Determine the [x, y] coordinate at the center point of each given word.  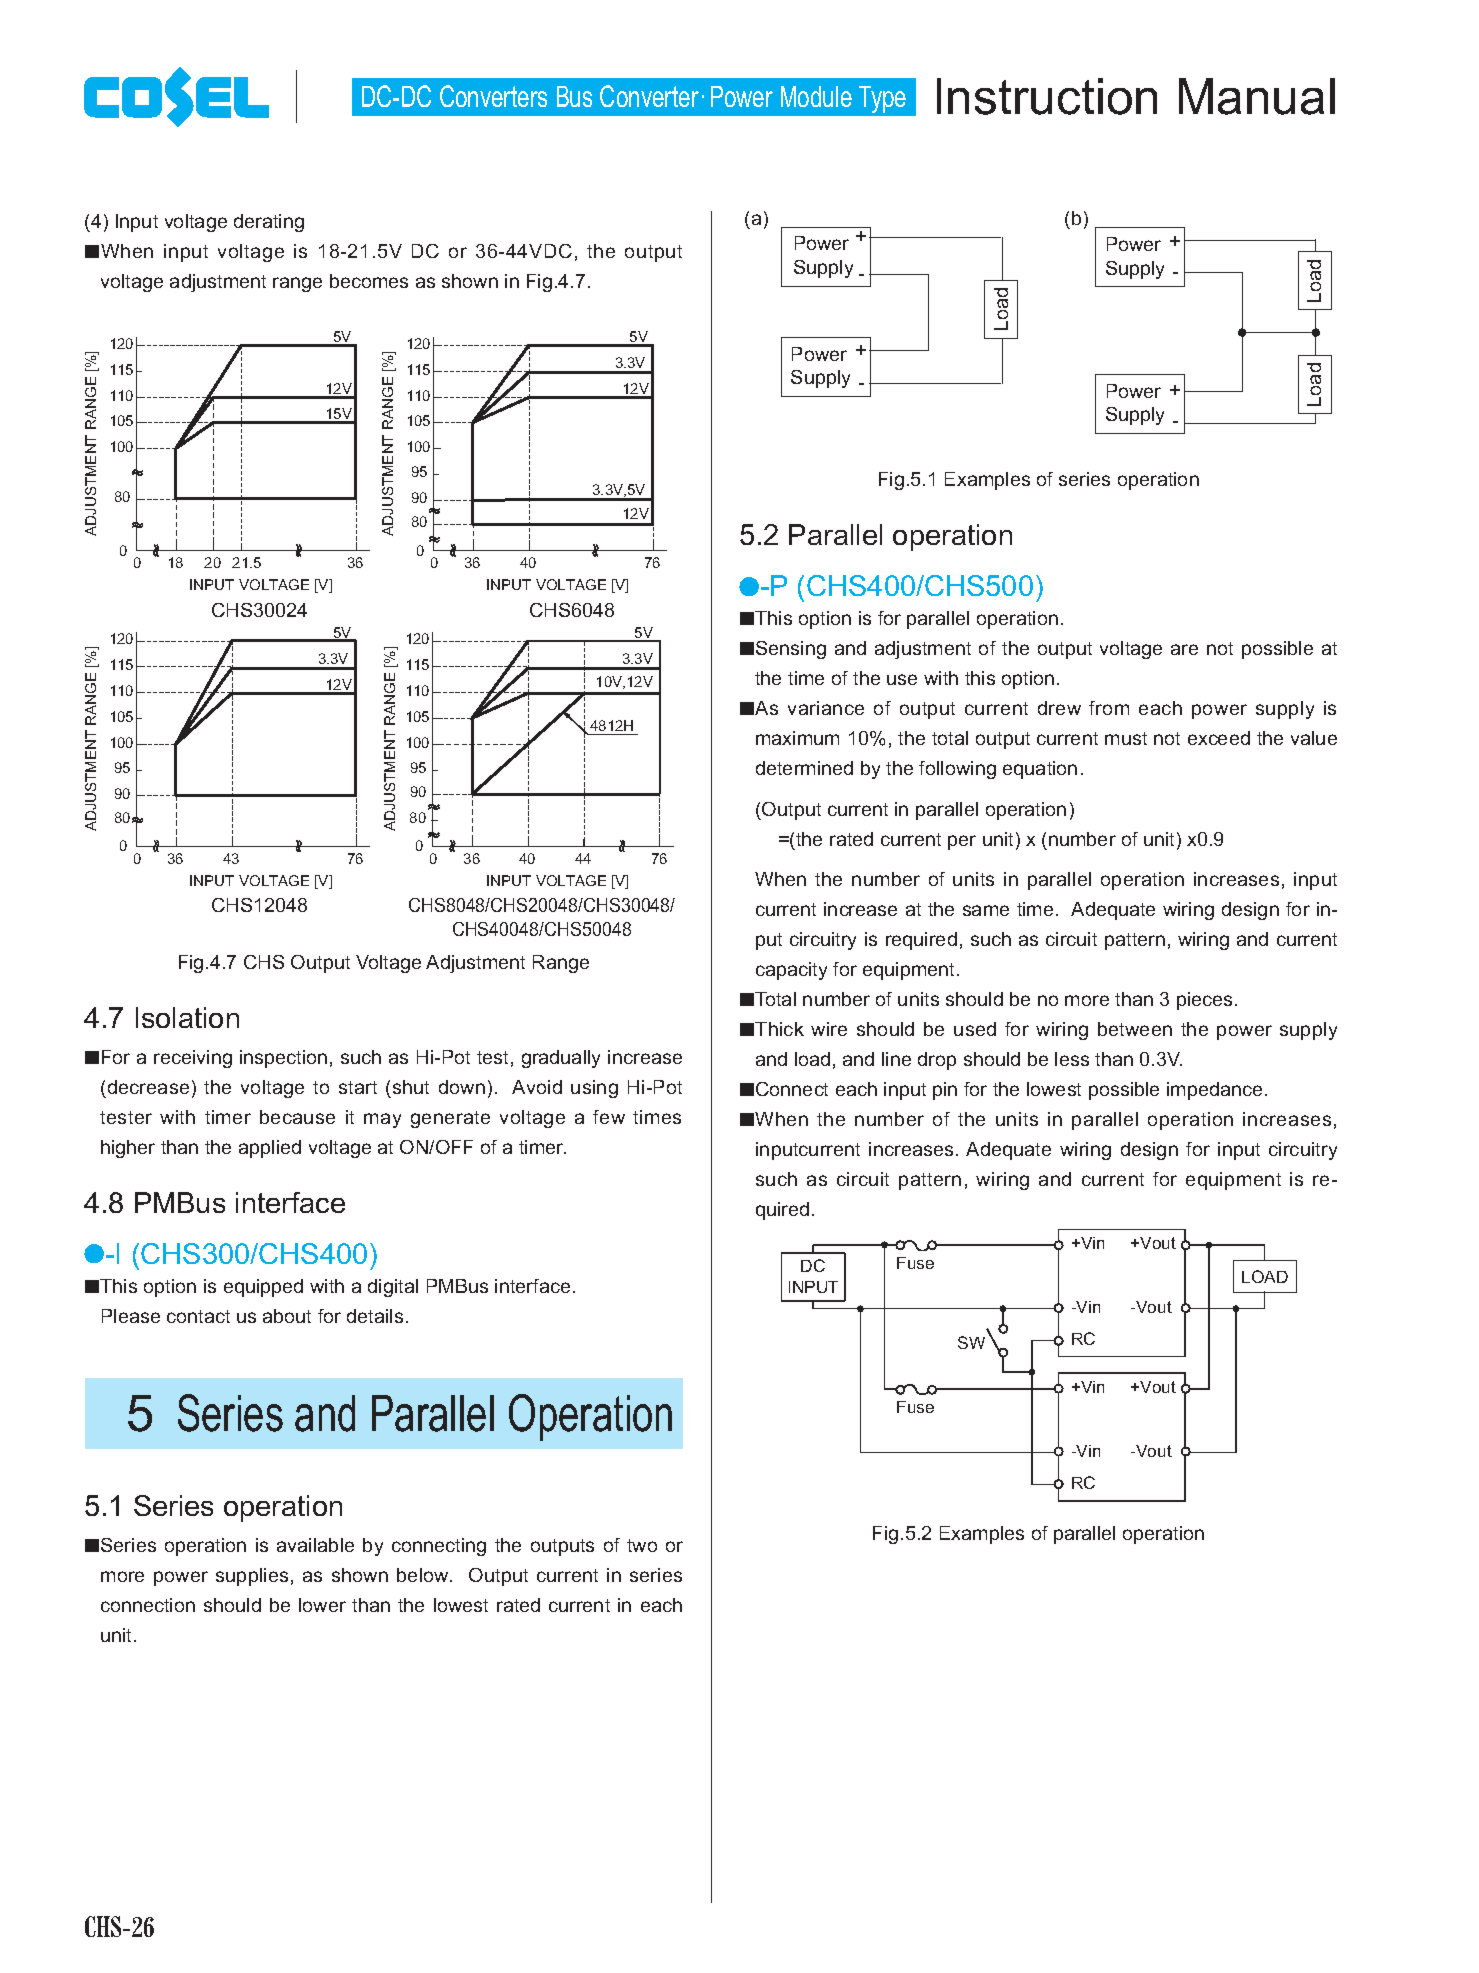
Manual [1257, 96]
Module [816, 96]
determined [804, 768]
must [1126, 738]
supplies [252, 1577]
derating [269, 223]
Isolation [187, 1017]
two [642, 1545]
